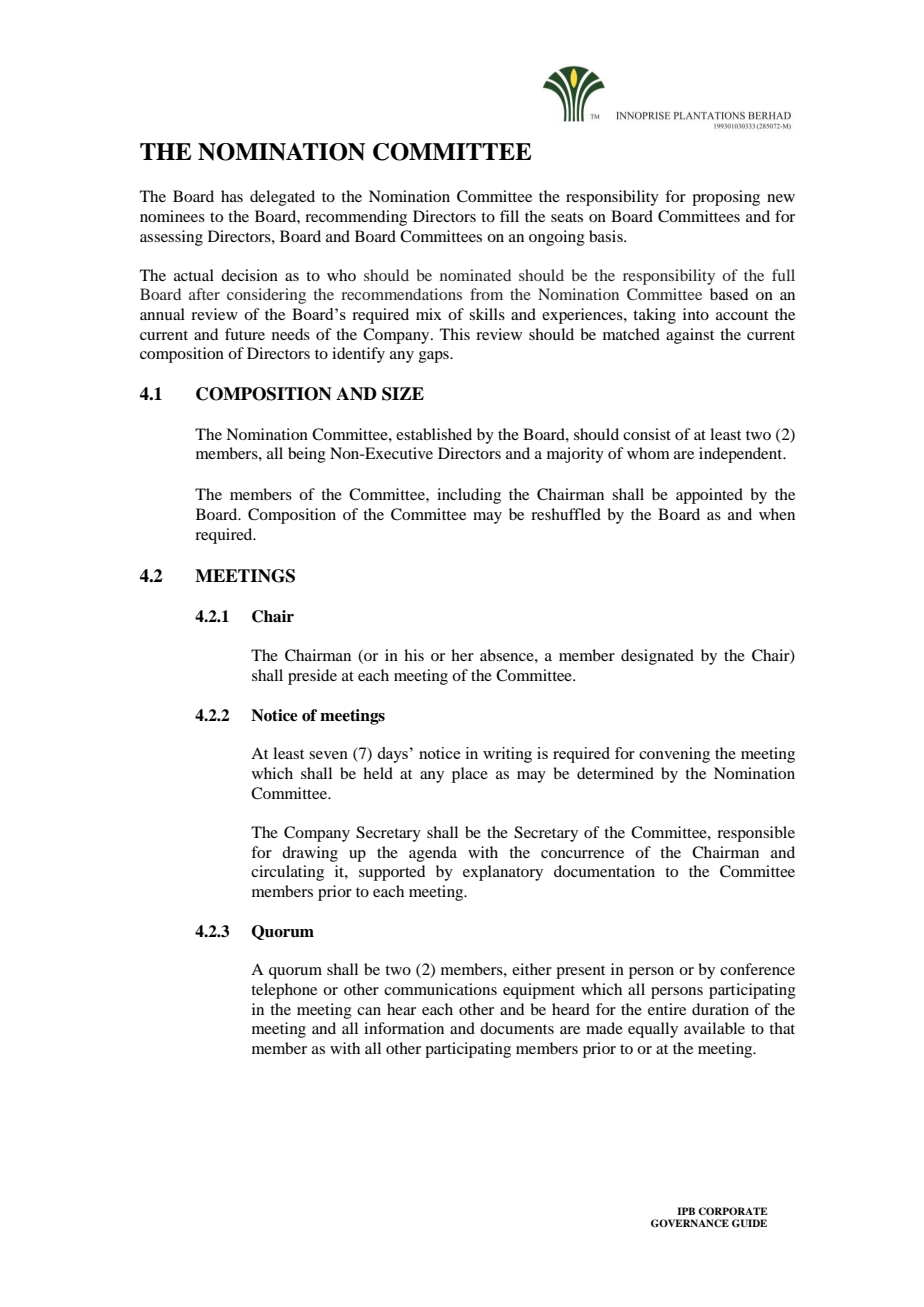 The height and width of the page is (1307, 924). What do you see at coordinates (232, 196) in the page?
I see `has` at bounding box center [232, 196].
